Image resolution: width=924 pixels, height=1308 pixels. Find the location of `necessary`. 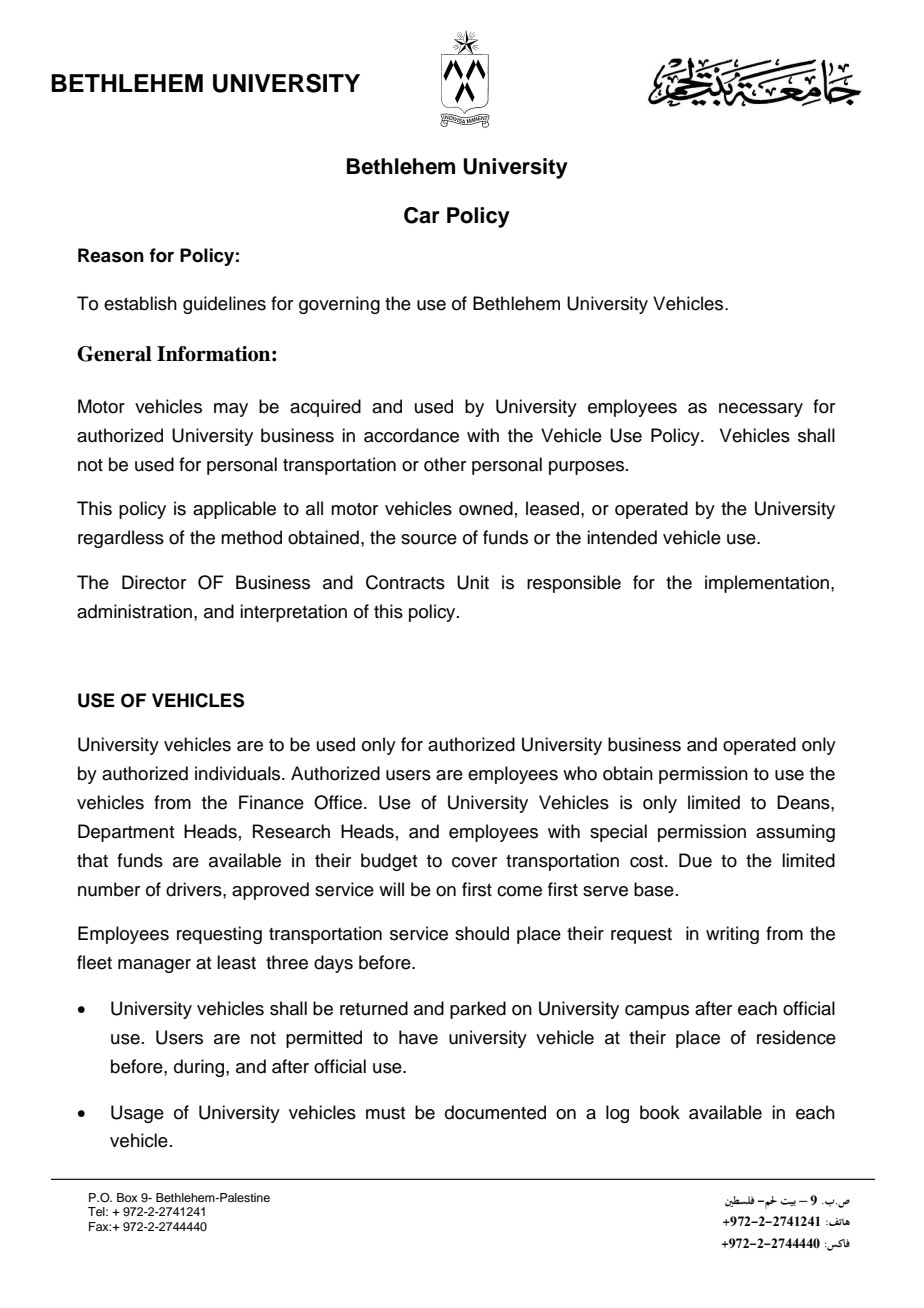

necessary is located at coordinates (761, 410).
